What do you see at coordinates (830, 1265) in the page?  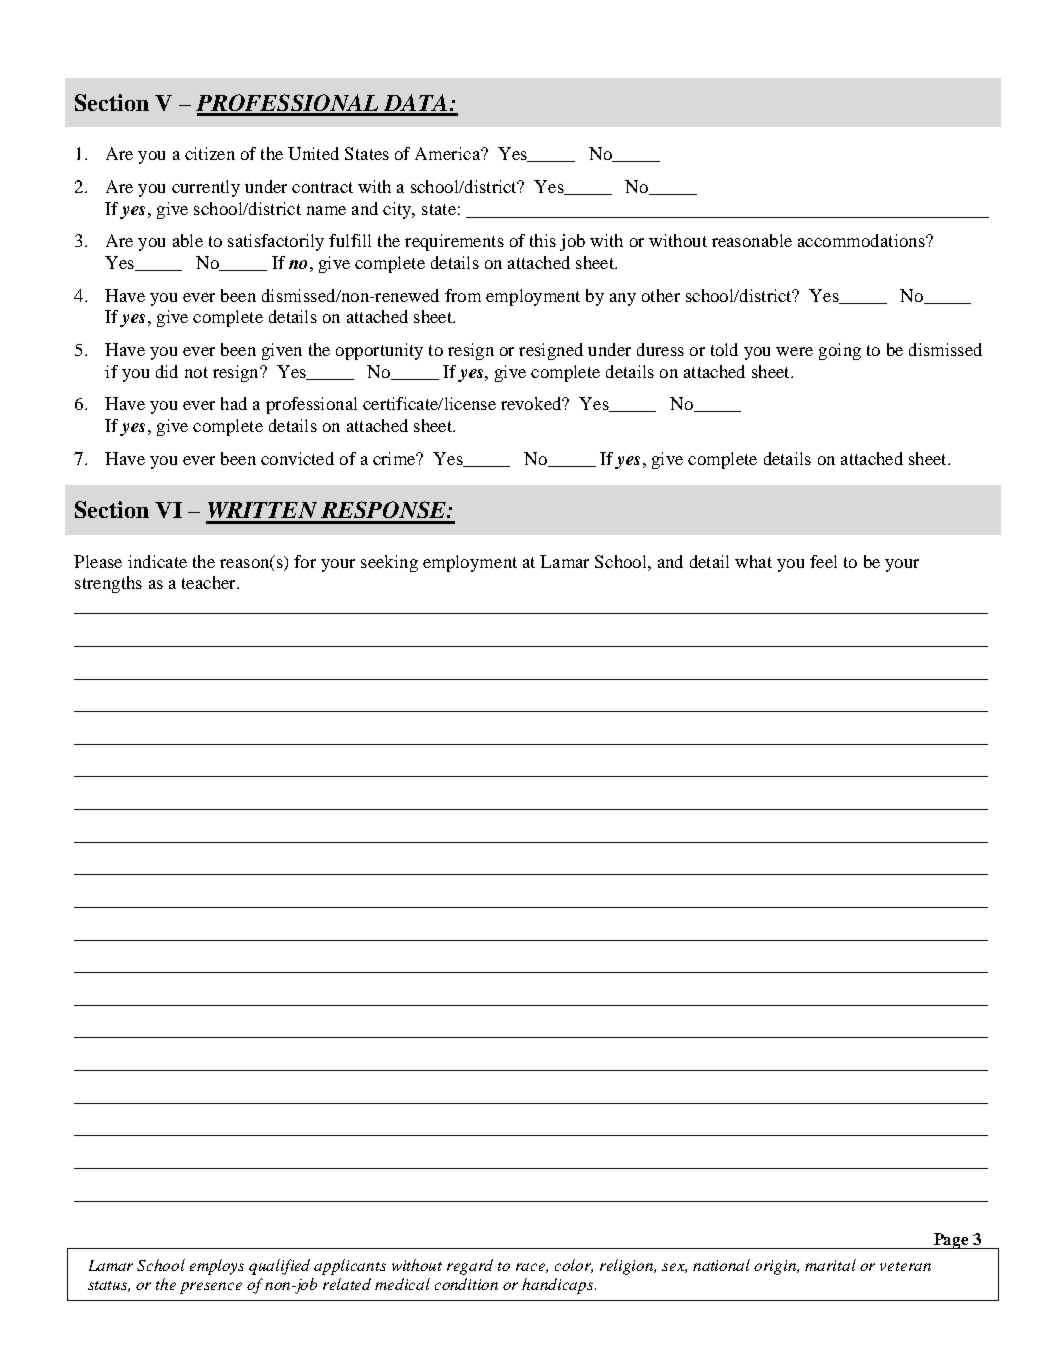 I see `marital` at bounding box center [830, 1265].
